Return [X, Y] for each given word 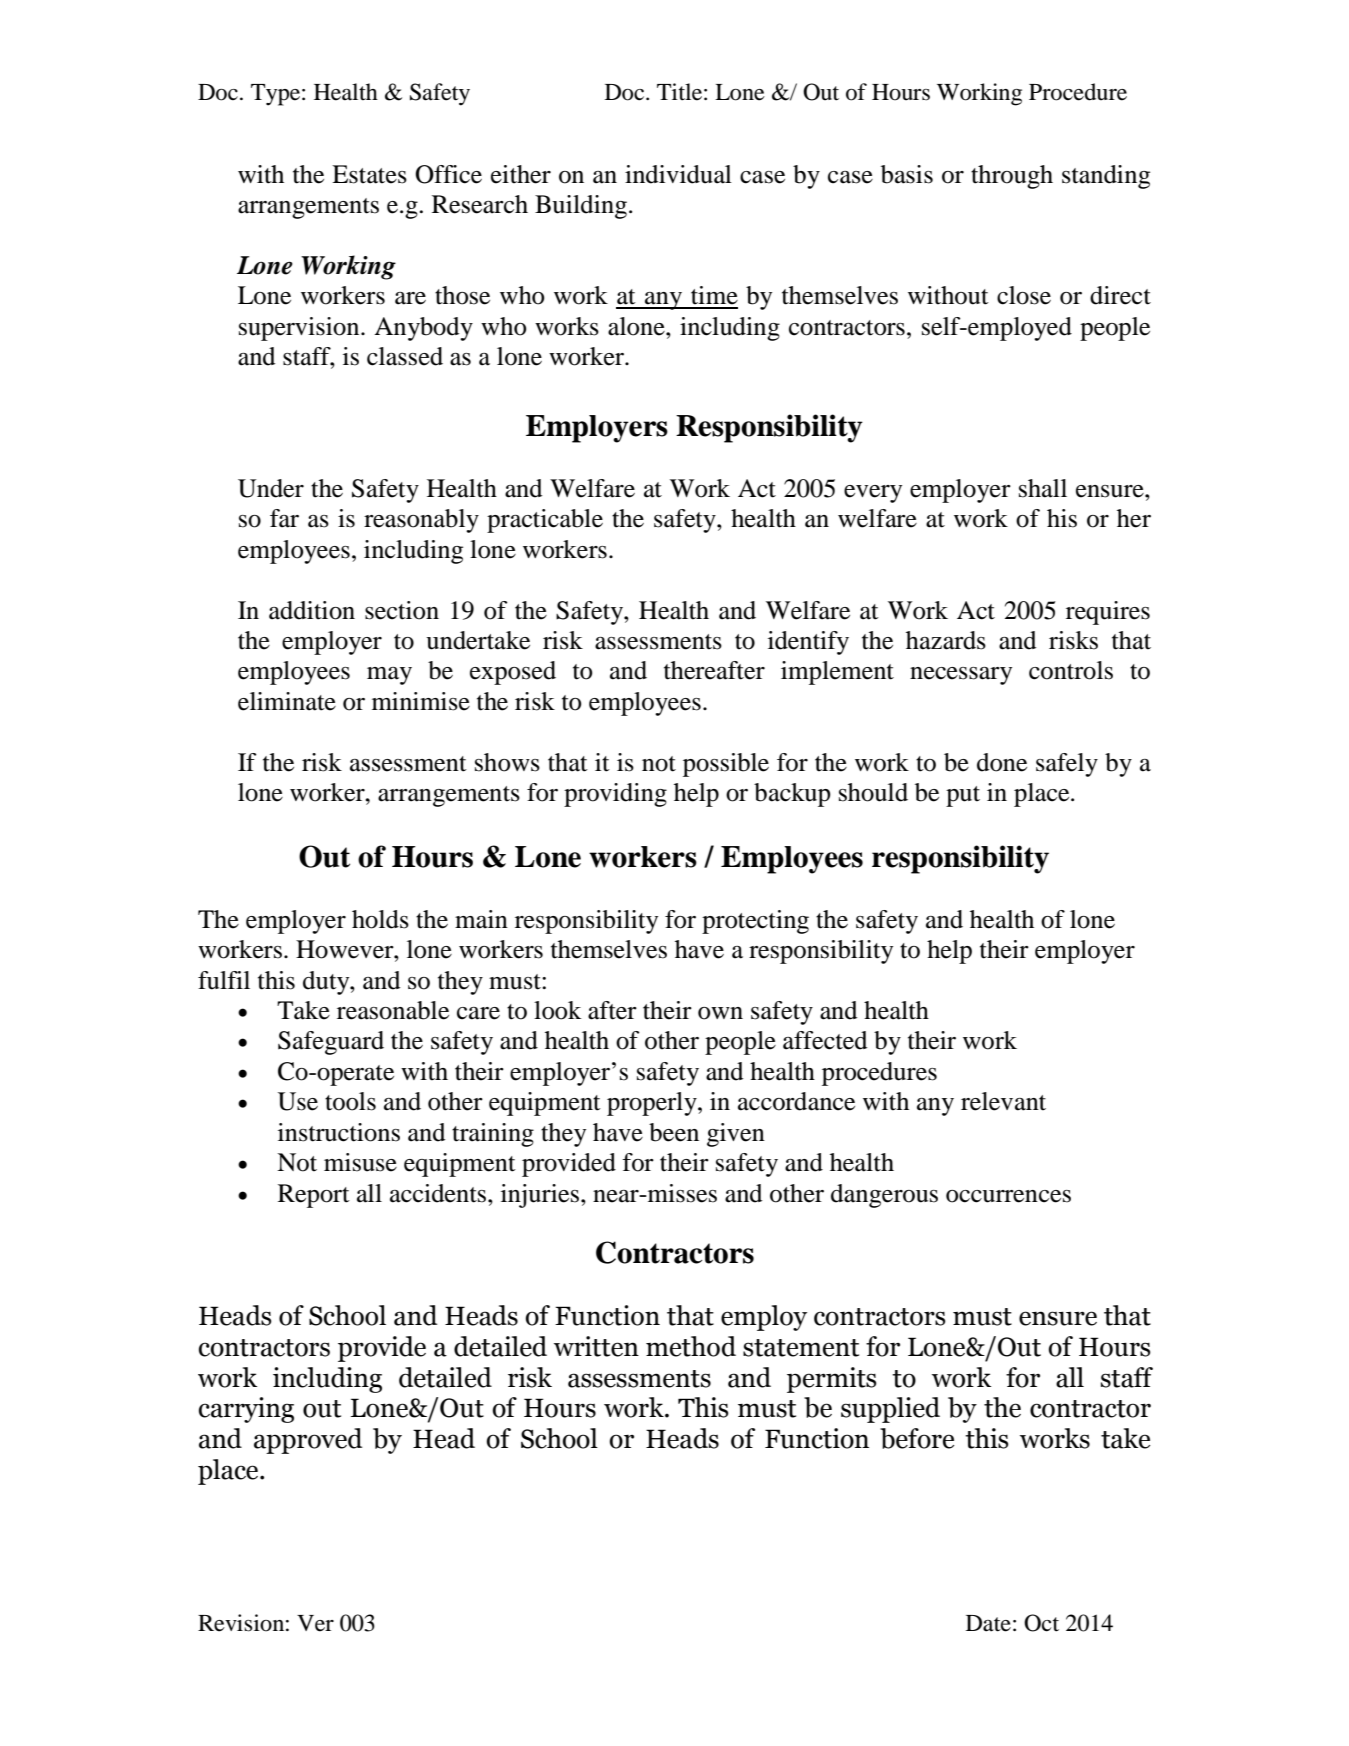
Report [314, 1196]
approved [308, 1441]
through [1012, 177]
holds [380, 919]
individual [678, 174]
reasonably [421, 521]
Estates [369, 174]
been [674, 1132]
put [963, 796]
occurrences [1008, 1196]
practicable [545, 521]
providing [615, 795]
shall [1043, 488]
